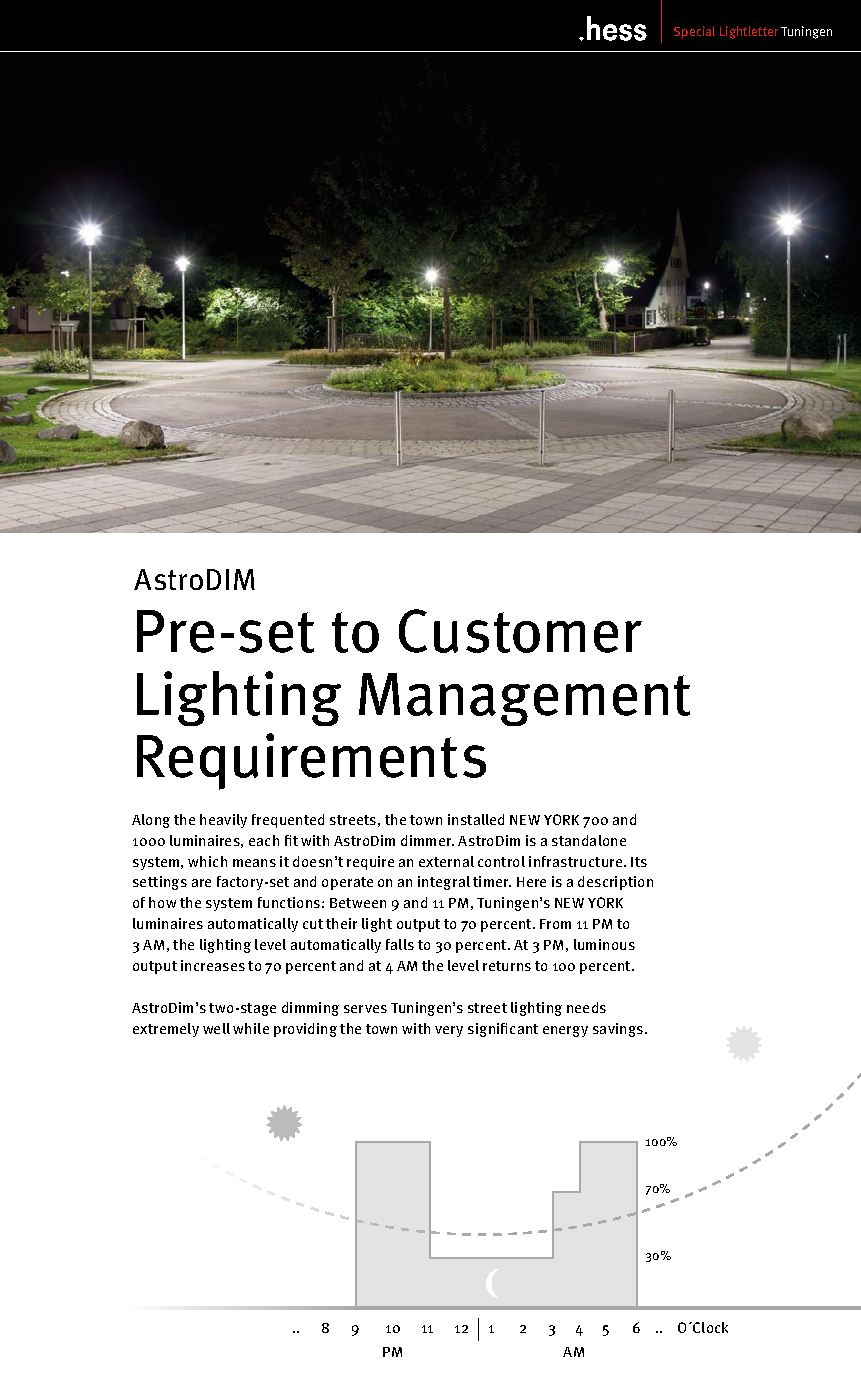 This page has width=861, height=1400. Describe the element at coordinates (449, 1031) in the page. I see `very` at that location.
